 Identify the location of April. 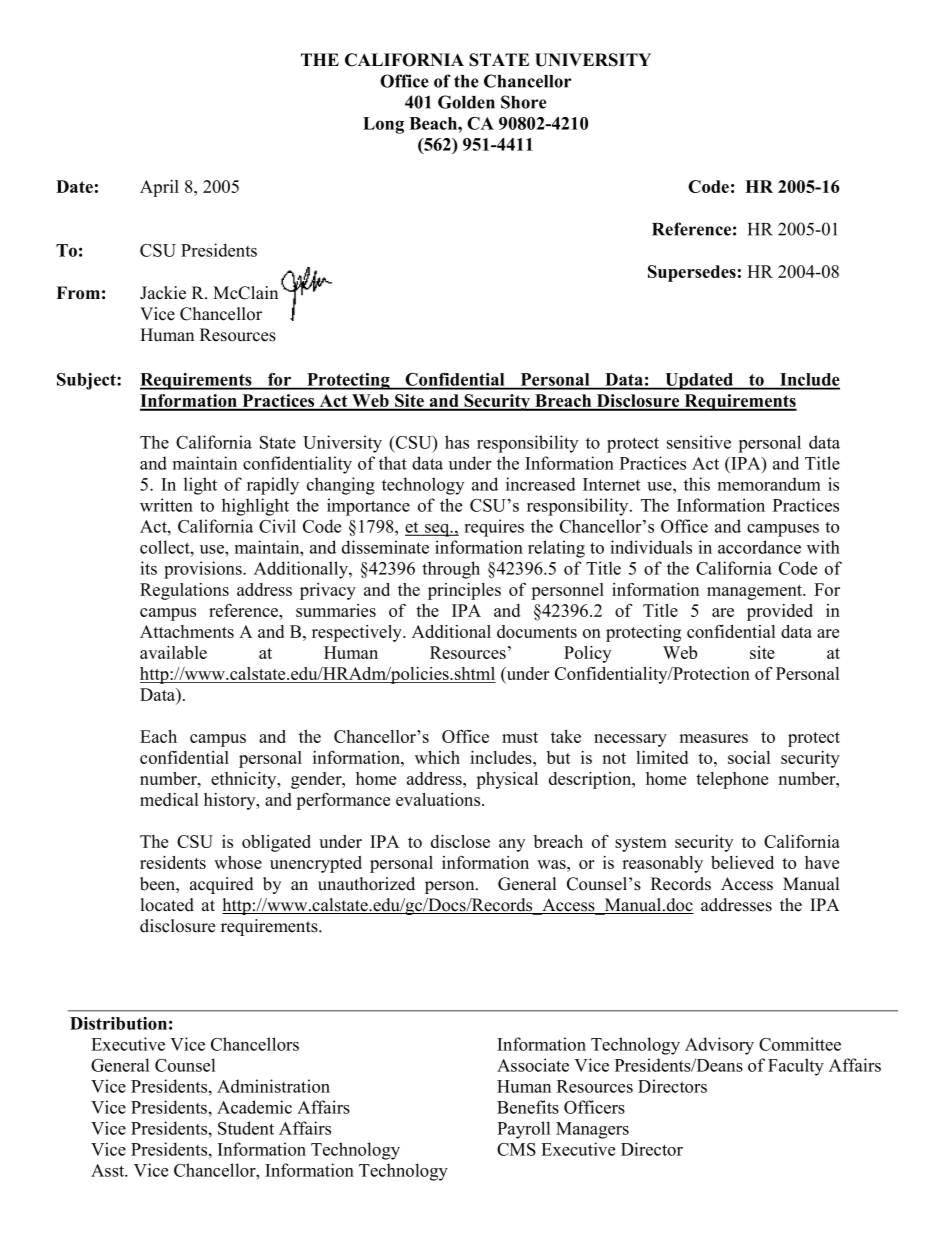
(159, 188).
